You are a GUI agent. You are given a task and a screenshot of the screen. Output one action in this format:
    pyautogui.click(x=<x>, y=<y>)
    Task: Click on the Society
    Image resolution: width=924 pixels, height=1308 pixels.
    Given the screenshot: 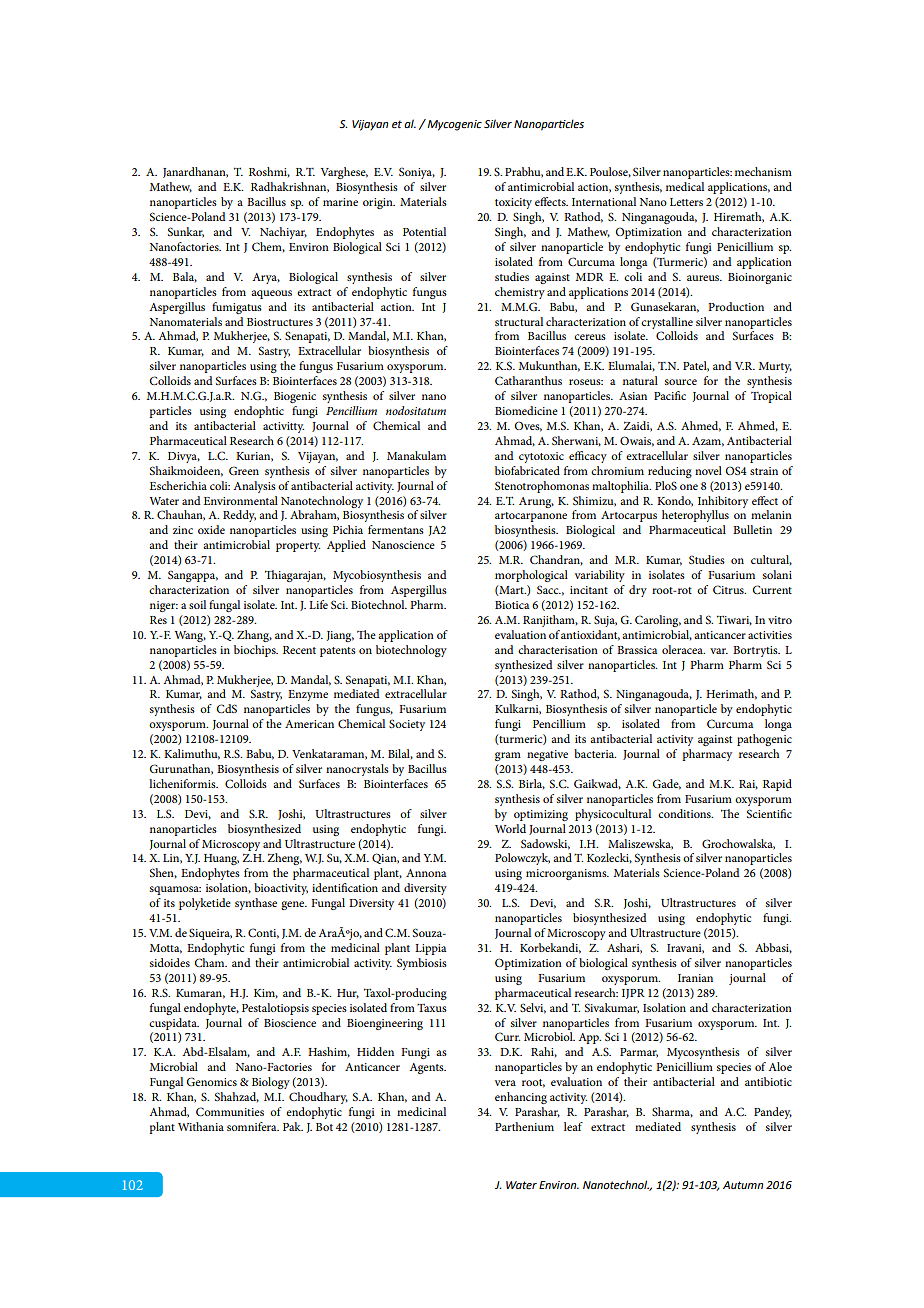 What is the action you would take?
    pyautogui.click(x=407, y=725)
